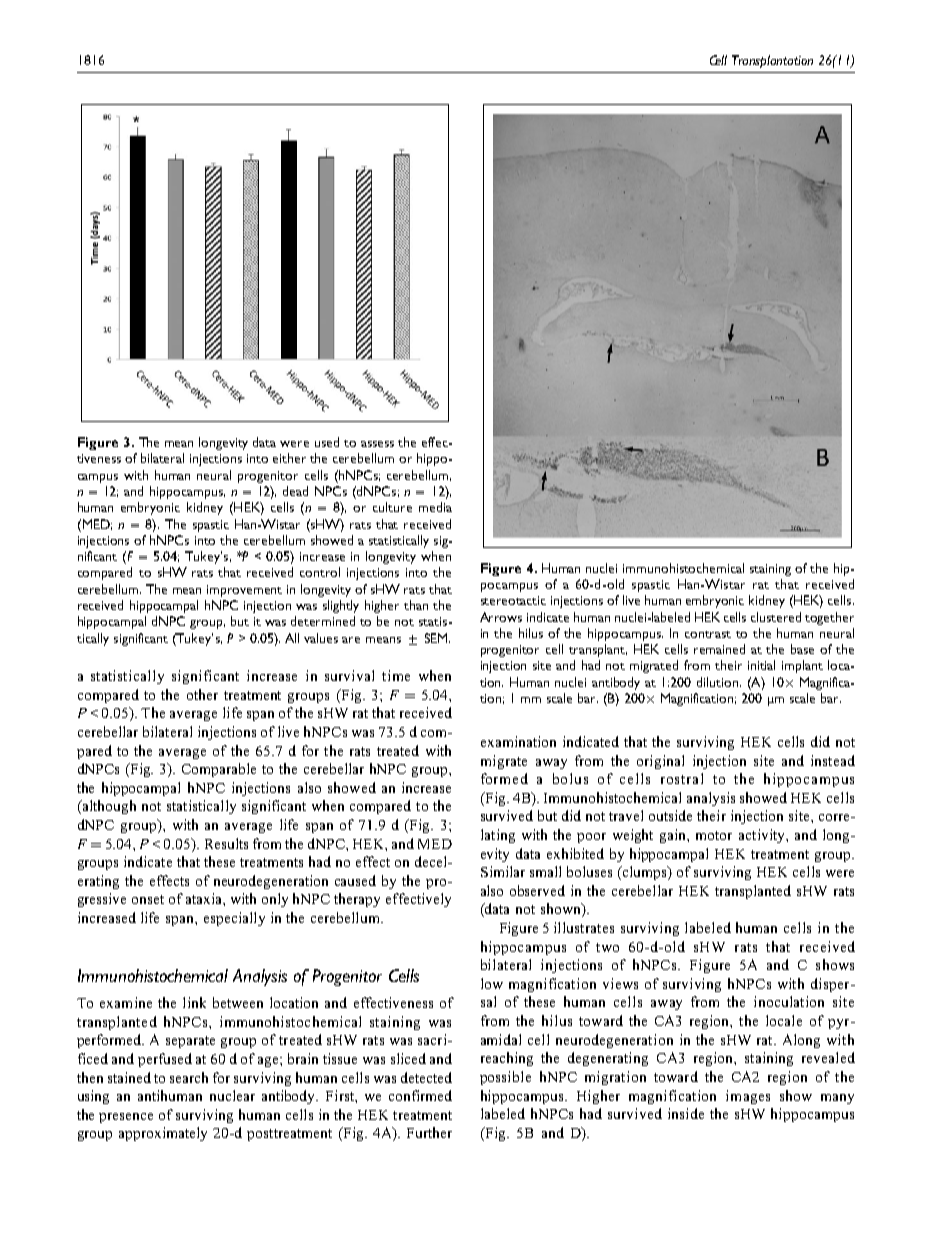  What do you see at coordinates (163, 1134) in the document?
I see `approximately` at bounding box center [163, 1134].
